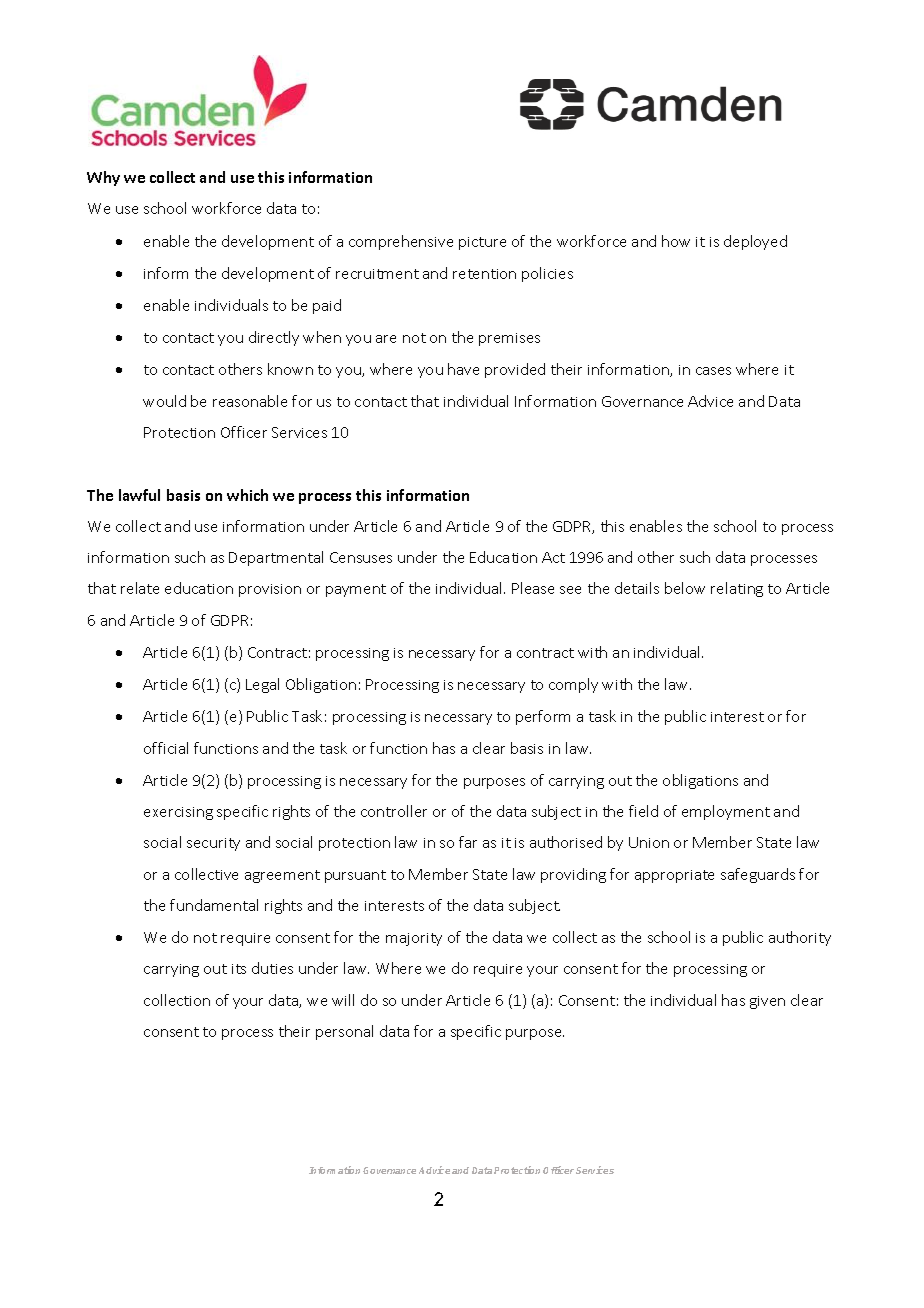 The height and width of the page is (1308, 924). I want to click on how, so click(676, 241).
